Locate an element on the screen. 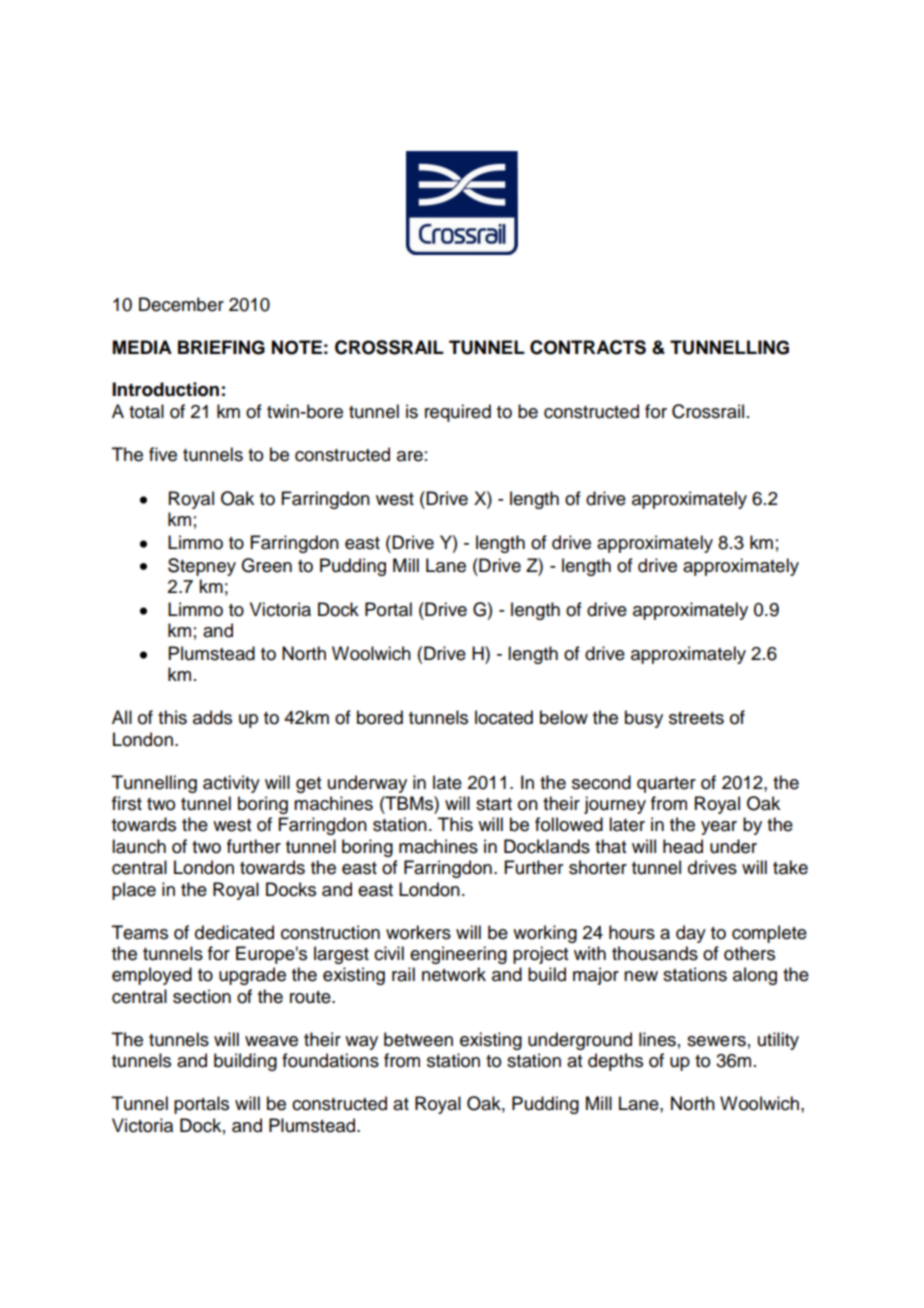  BRIEFING is located at coordinates (221, 347).
